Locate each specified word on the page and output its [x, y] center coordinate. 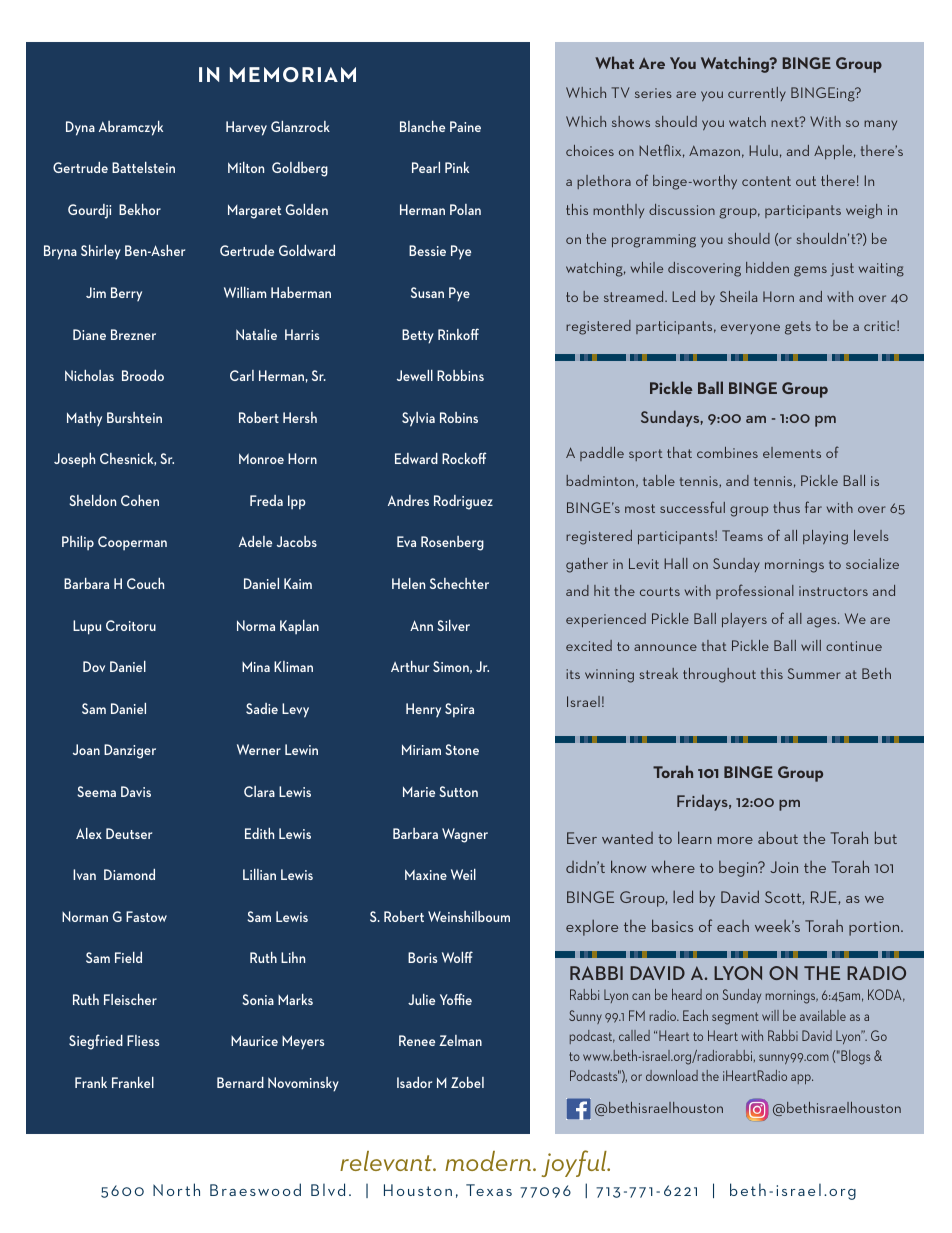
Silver [453, 625]
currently [757, 94]
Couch [145, 583]
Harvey [246, 128]
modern [488, 1161]
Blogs [854, 1057]
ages [823, 622]
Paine [465, 126]
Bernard [240, 1082]
